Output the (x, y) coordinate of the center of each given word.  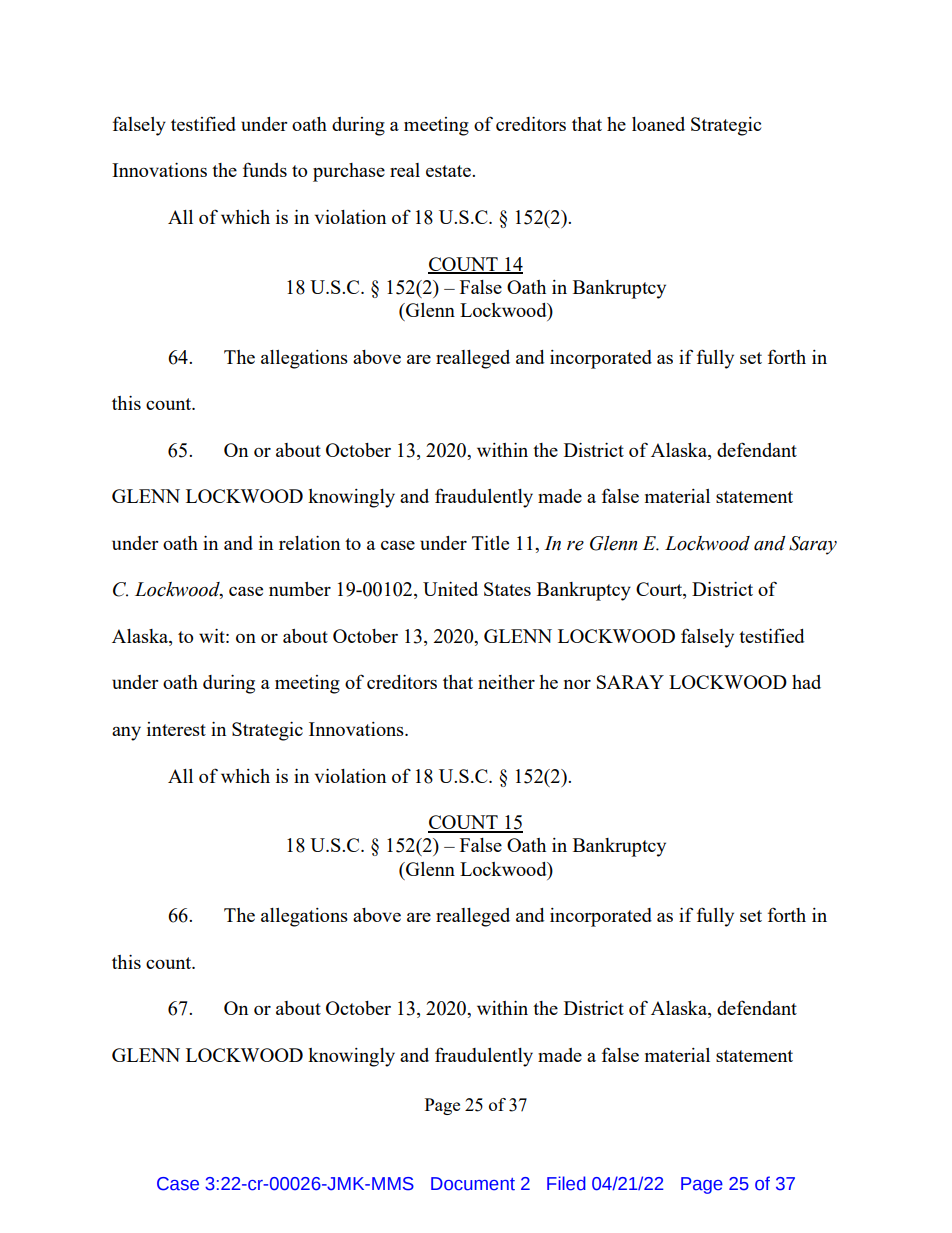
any (126, 733)
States (507, 589)
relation (309, 543)
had (806, 682)
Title (490, 543)
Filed (566, 1183)
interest (176, 729)
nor (577, 684)
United (450, 589)
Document (473, 1184)
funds (265, 169)
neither (506, 682)
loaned (658, 124)
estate (449, 171)
